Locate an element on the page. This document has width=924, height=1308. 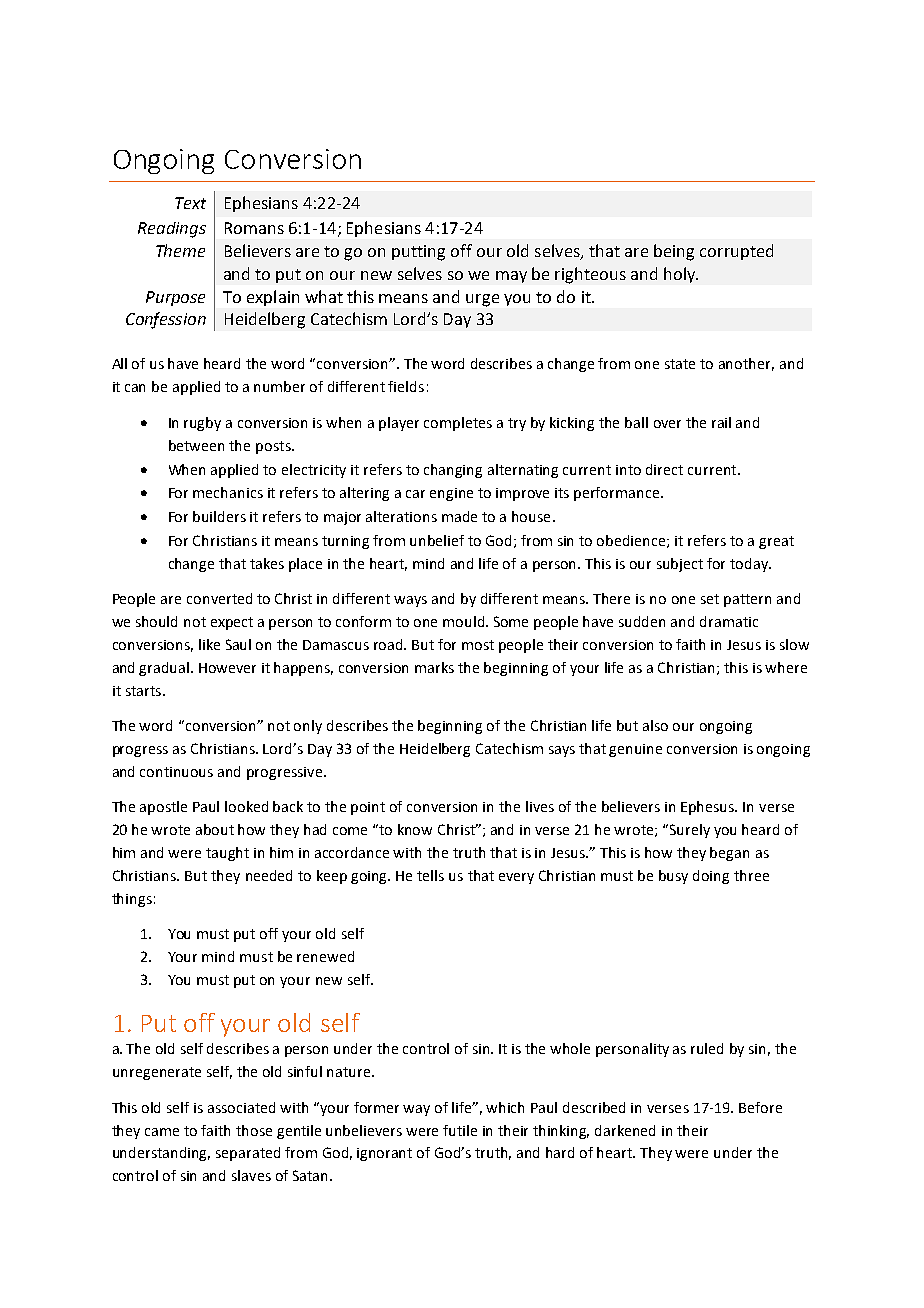
Readings is located at coordinates (172, 230).
